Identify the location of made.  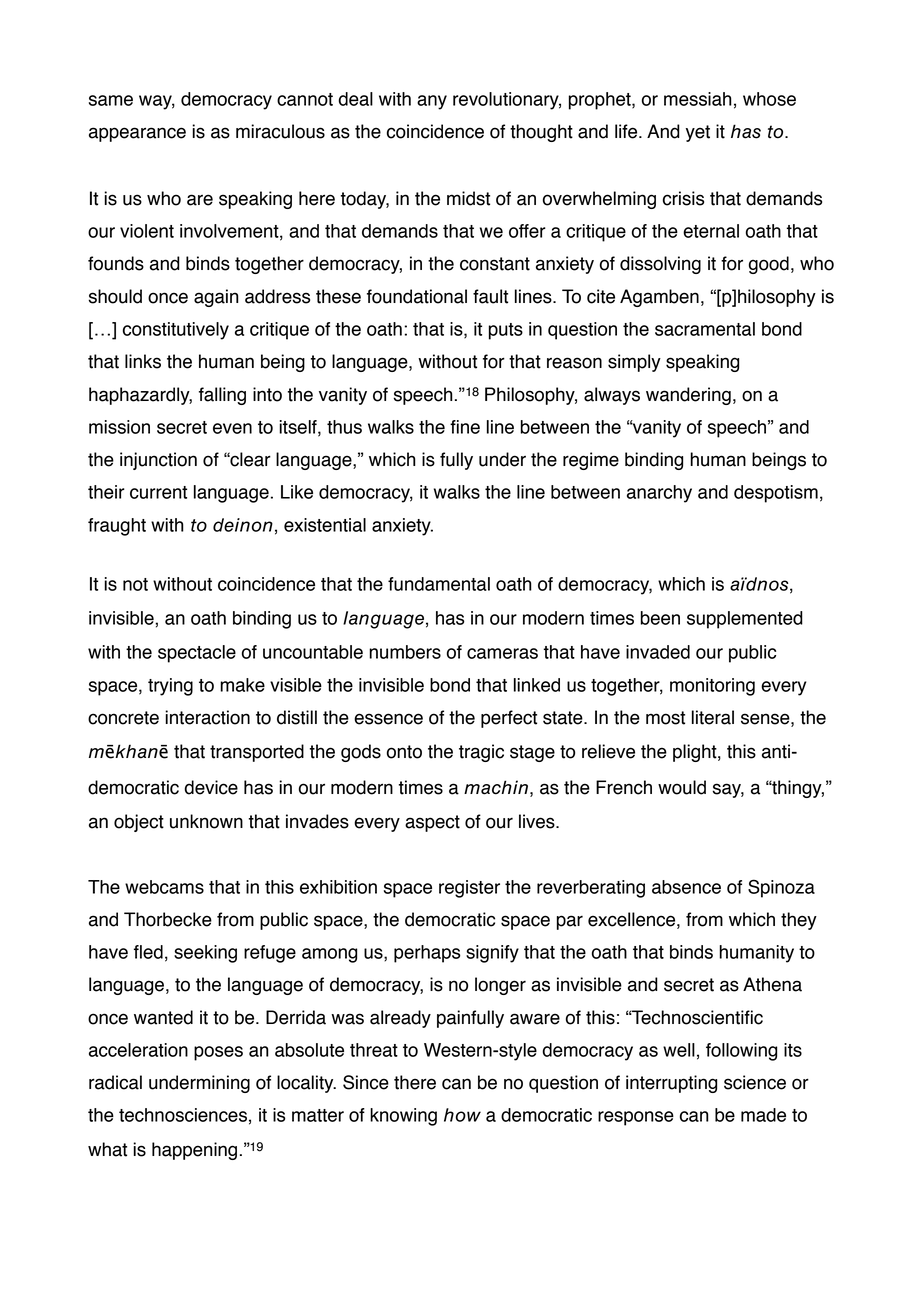
(763, 1115).
